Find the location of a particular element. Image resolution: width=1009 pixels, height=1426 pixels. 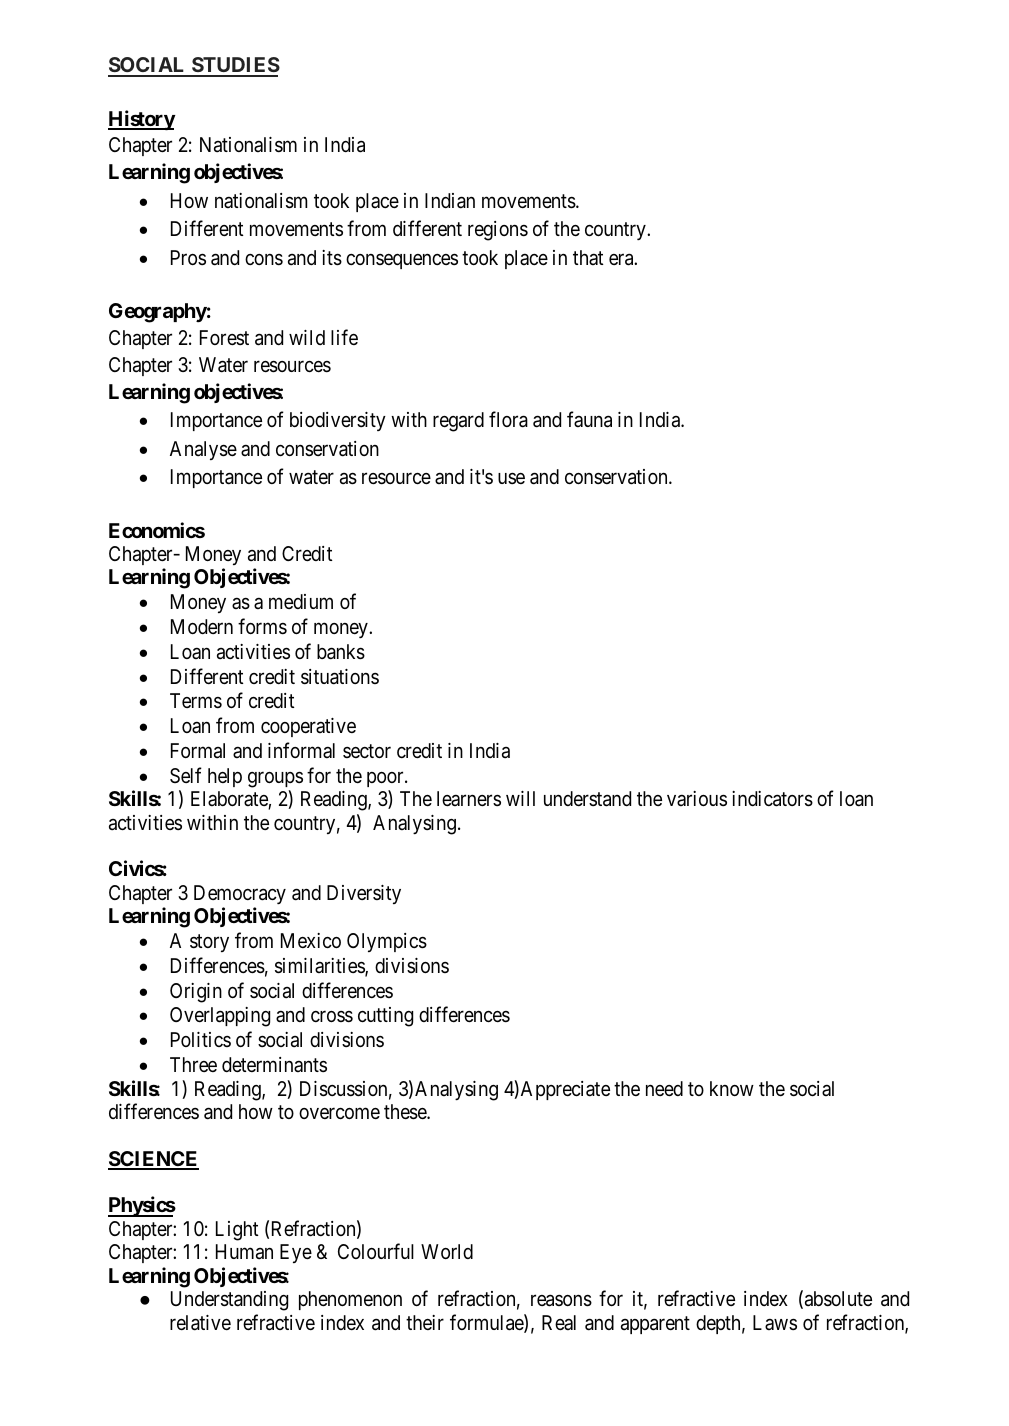

learners is located at coordinates (469, 798).
